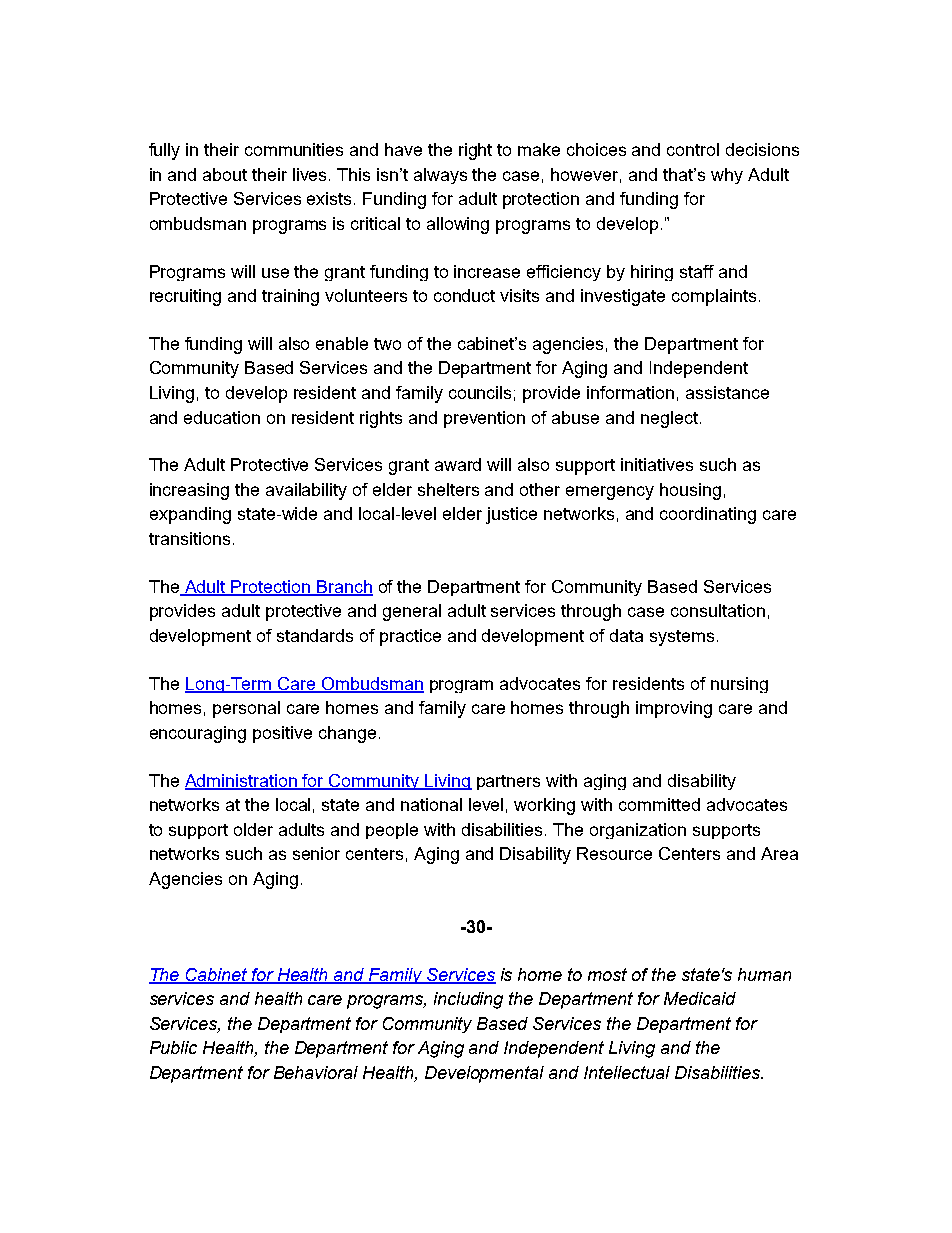 Image resolution: width=952 pixels, height=1233 pixels. What do you see at coordinates (718, 610) in the document?
I see `consultation` at bounding box center [718, 610].
